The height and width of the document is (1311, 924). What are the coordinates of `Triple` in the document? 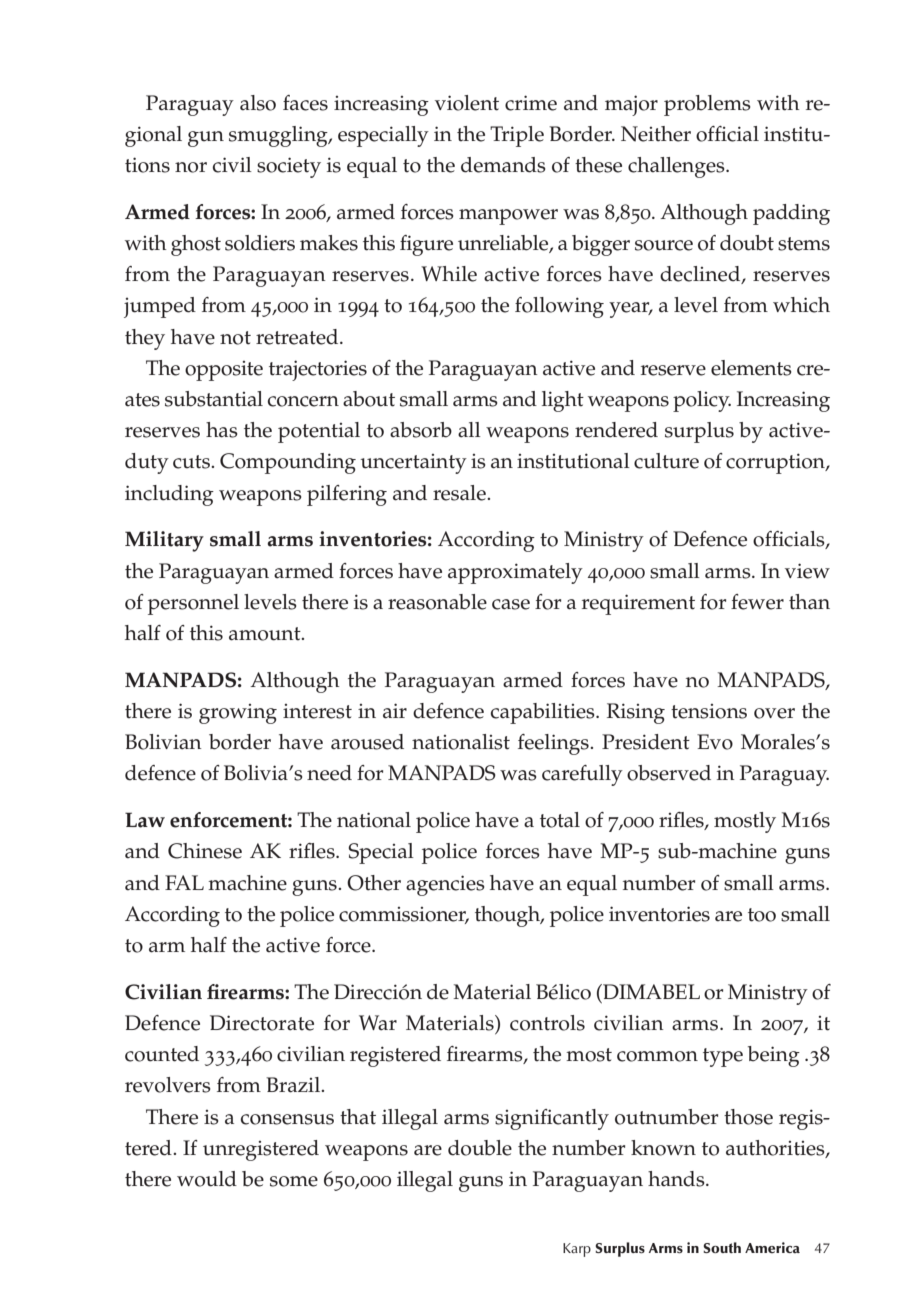 It's located at (517, 136).
